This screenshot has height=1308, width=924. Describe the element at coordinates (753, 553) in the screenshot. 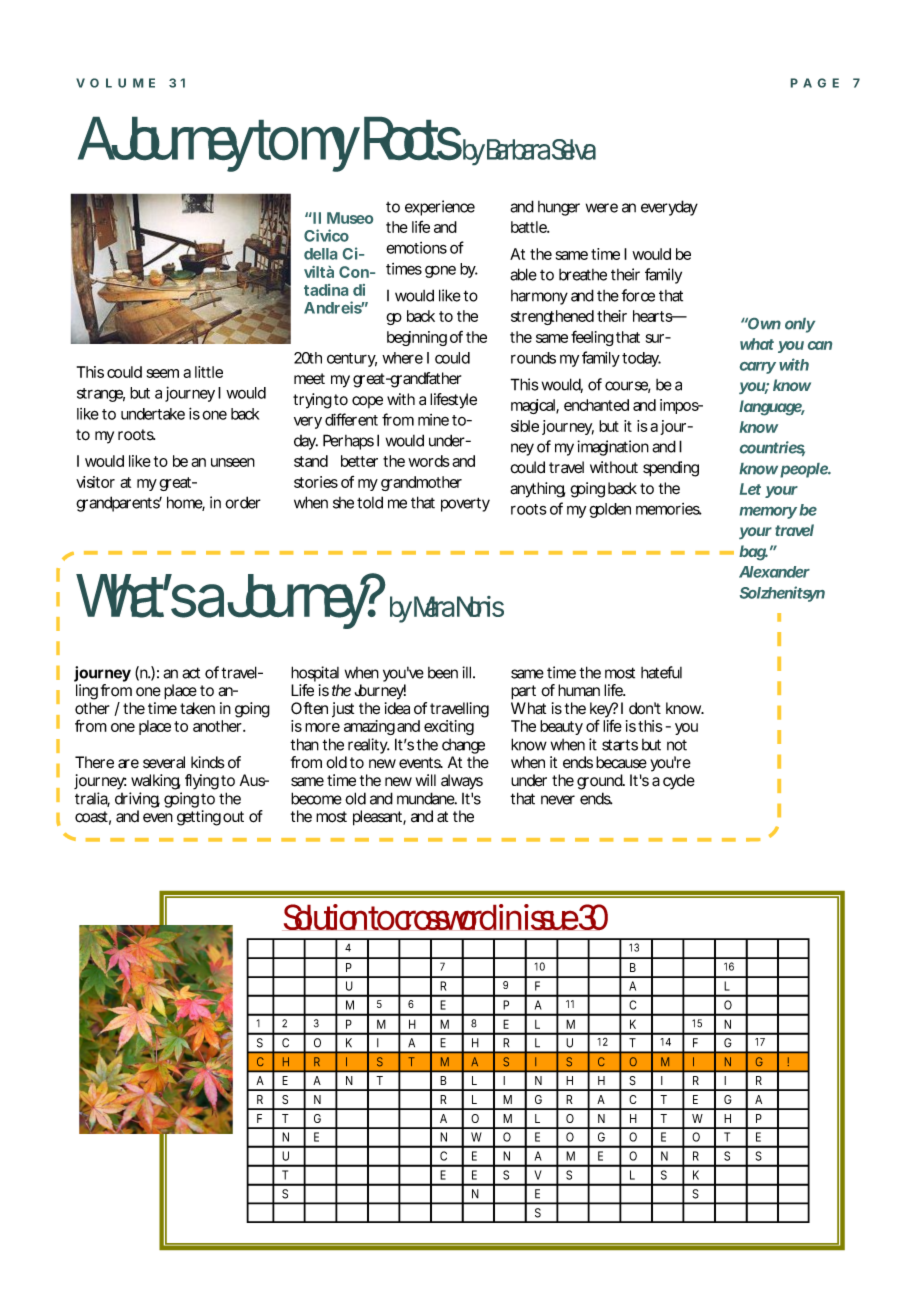

I see `bag` at that location.
